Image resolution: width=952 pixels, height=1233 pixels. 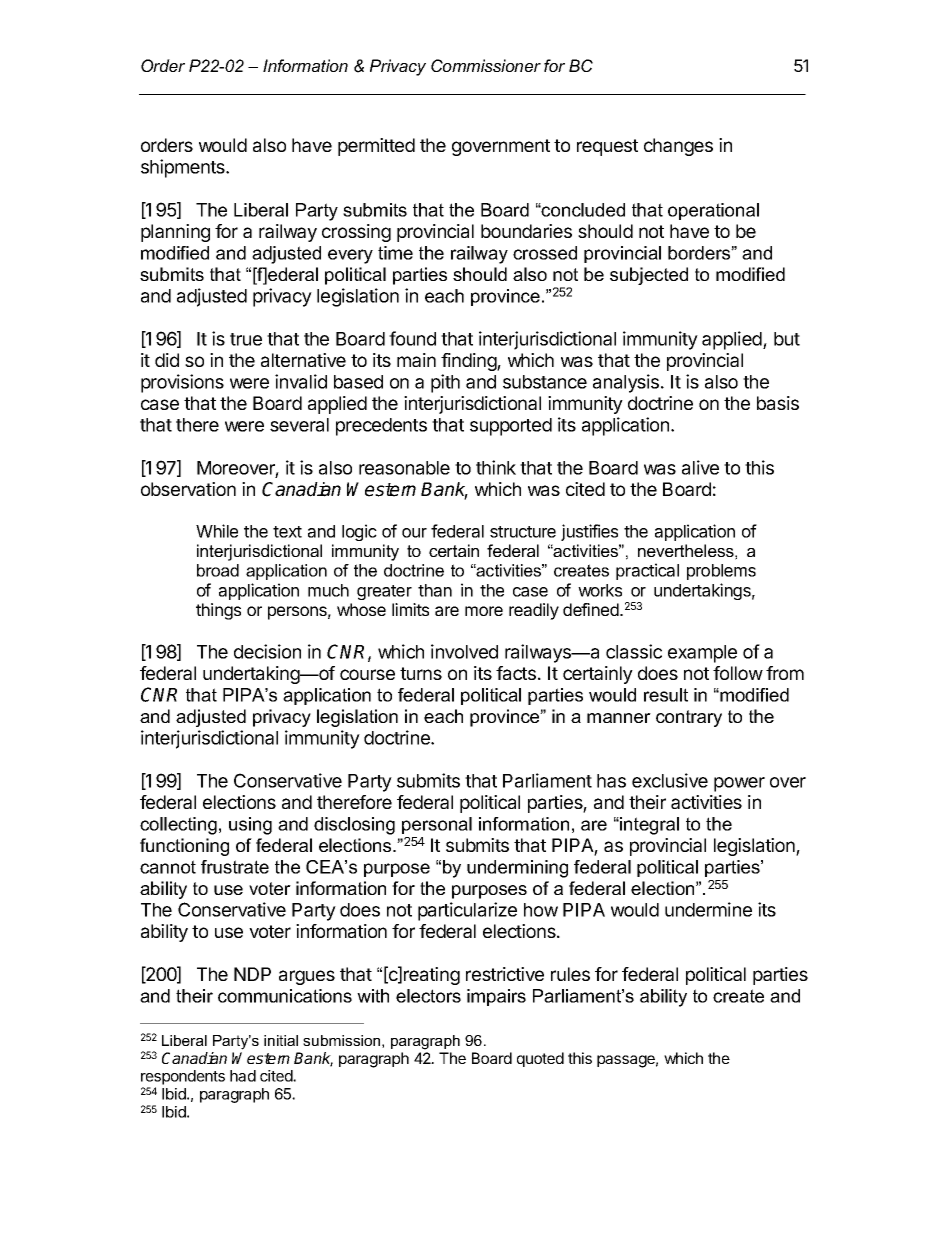 What do you see at coordinates (184, 168) in the document?
I see `shipments` at bounding box center [184, 168].
